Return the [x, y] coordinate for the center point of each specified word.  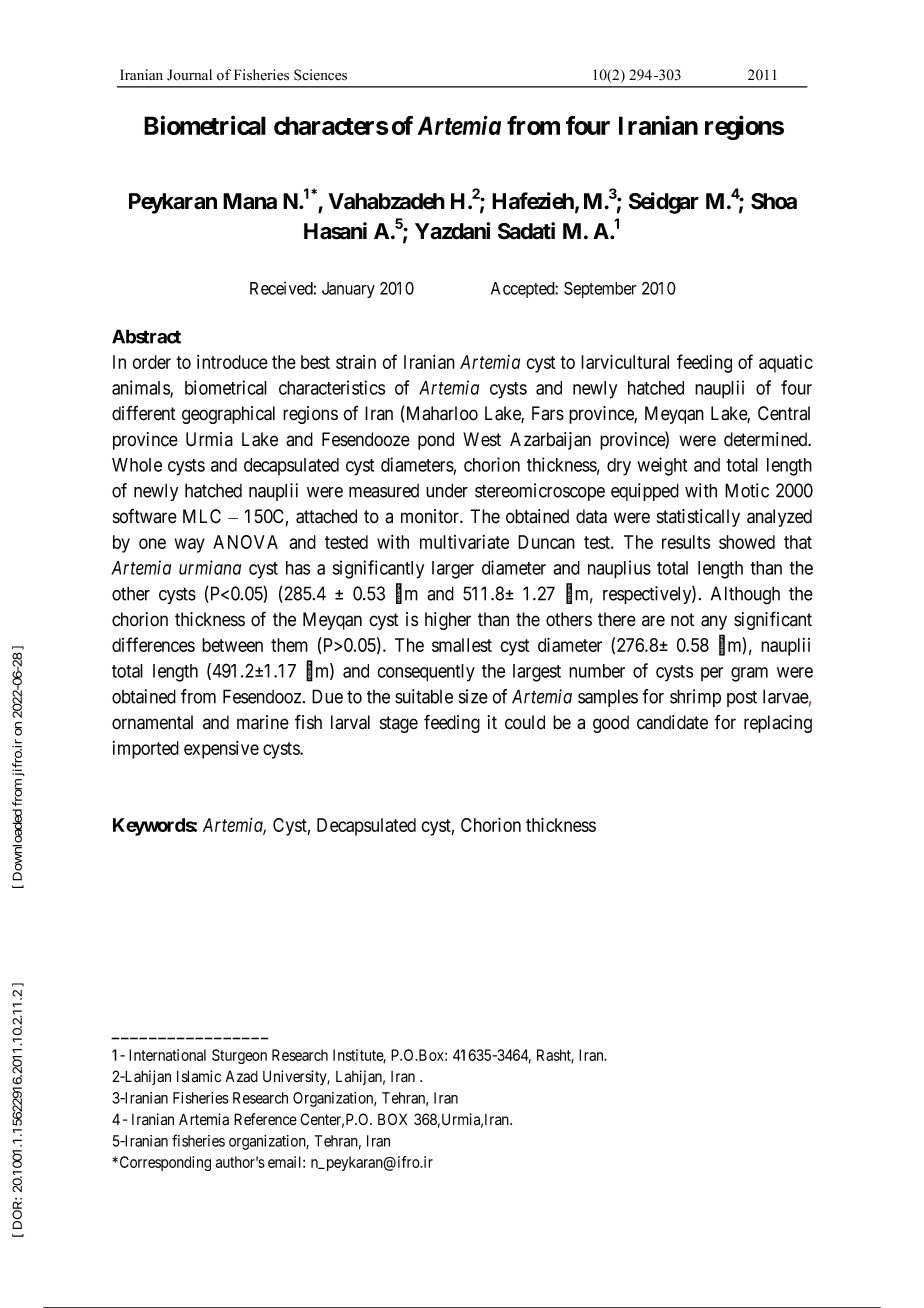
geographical [228, 415]
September [600, 289]
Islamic [199, 1076]
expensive [221, 750]
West [482, 439]
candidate [672, 722]
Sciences [320, 75]
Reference [265, 1119]
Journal [189, 75]
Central [784, 413]
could [525, 722]
